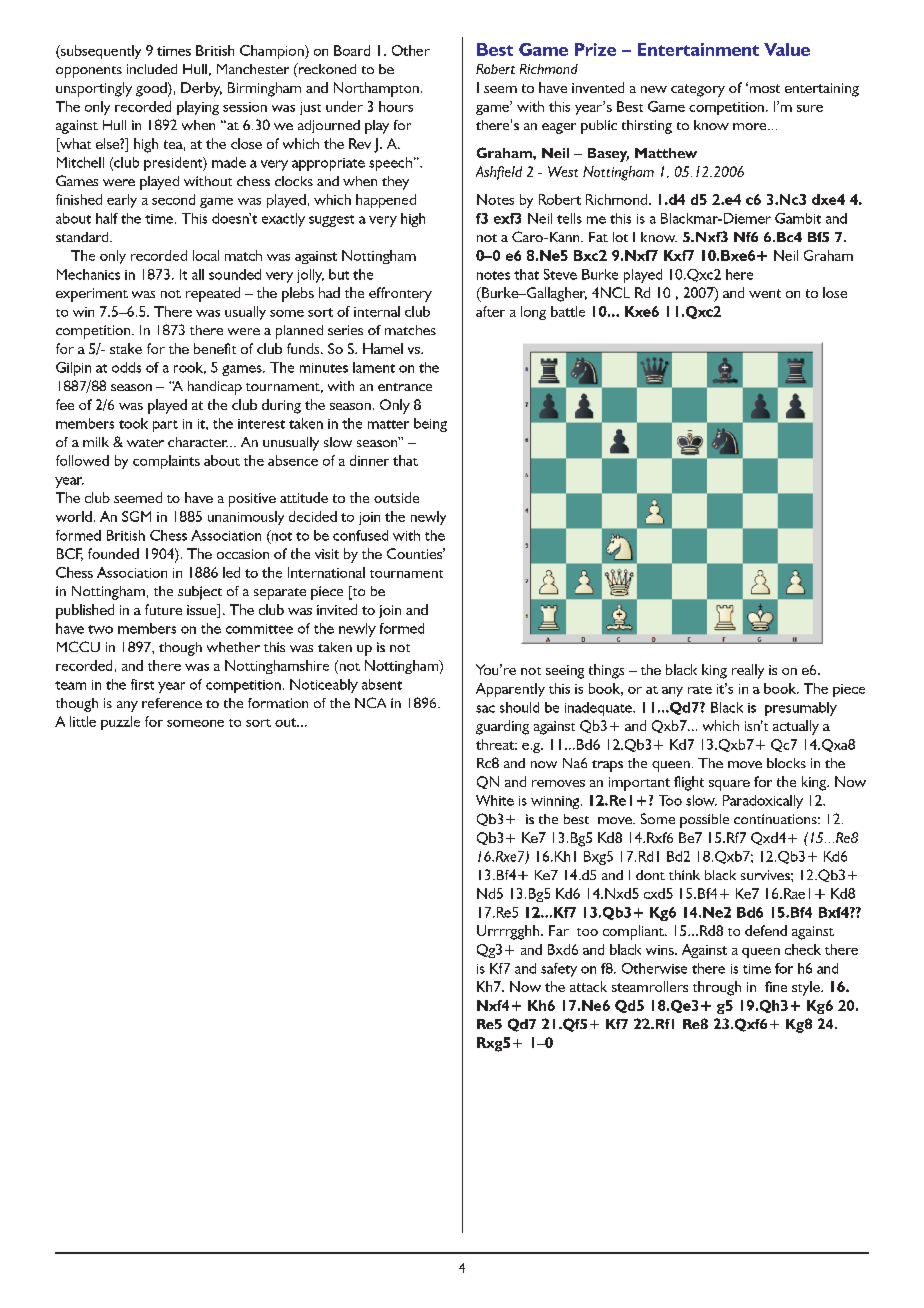 This document has height=1308, width=924. I want to click on hours, so click(396, 106).
